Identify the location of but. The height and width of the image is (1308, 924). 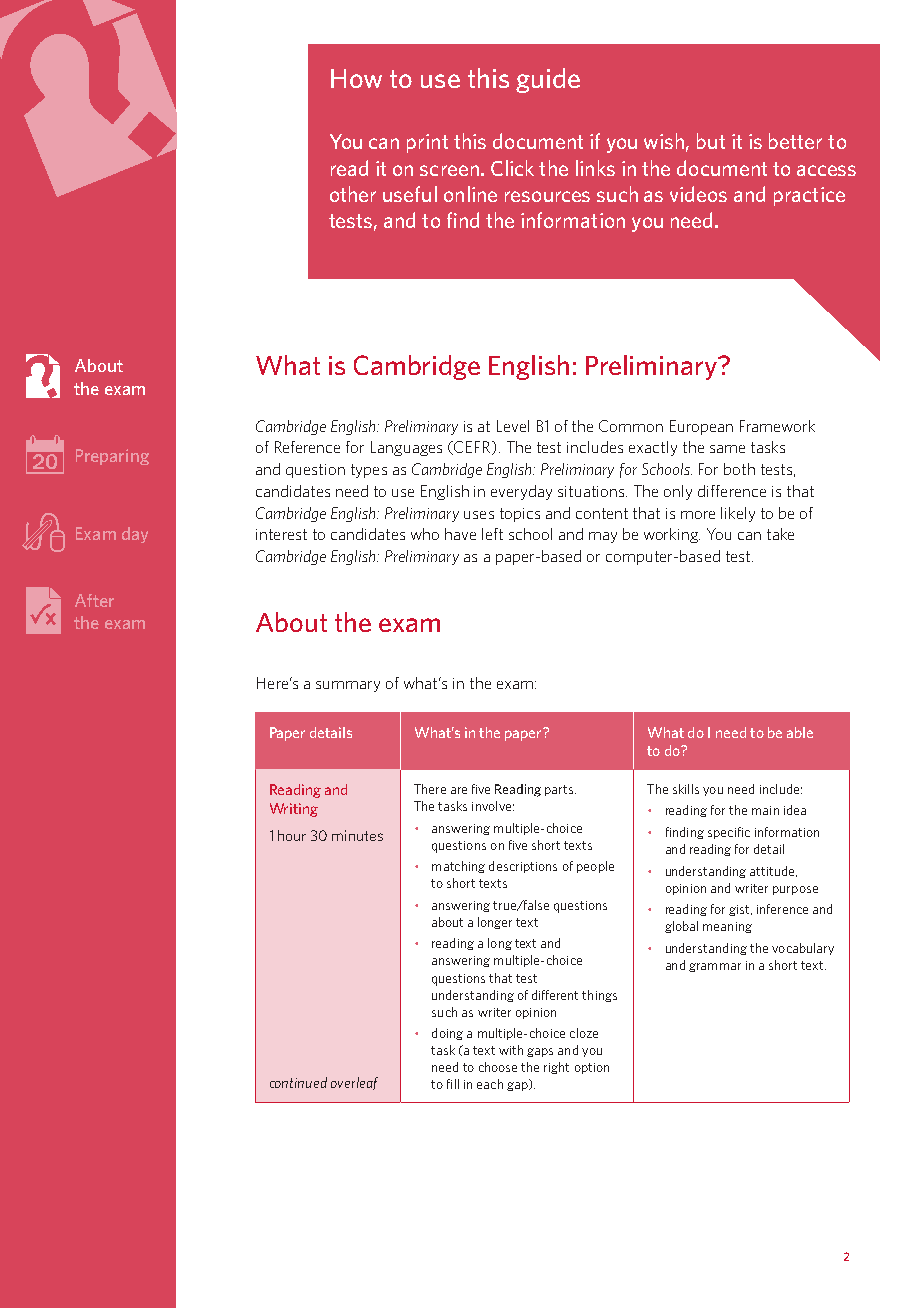
(711, 141).
